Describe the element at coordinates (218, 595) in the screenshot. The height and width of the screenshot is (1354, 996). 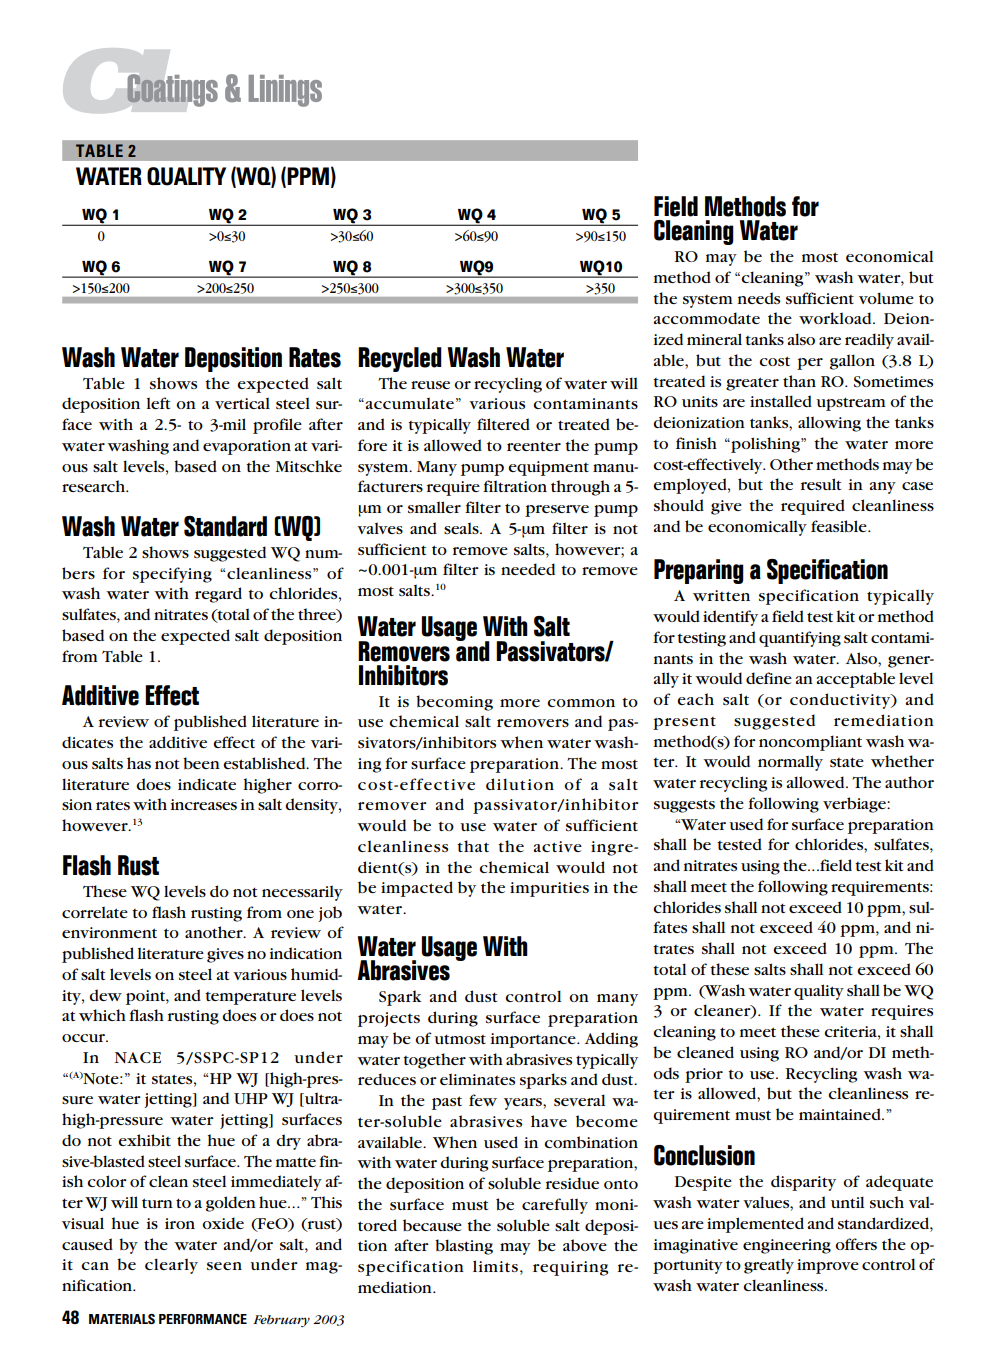
I see `regard` at that location.
